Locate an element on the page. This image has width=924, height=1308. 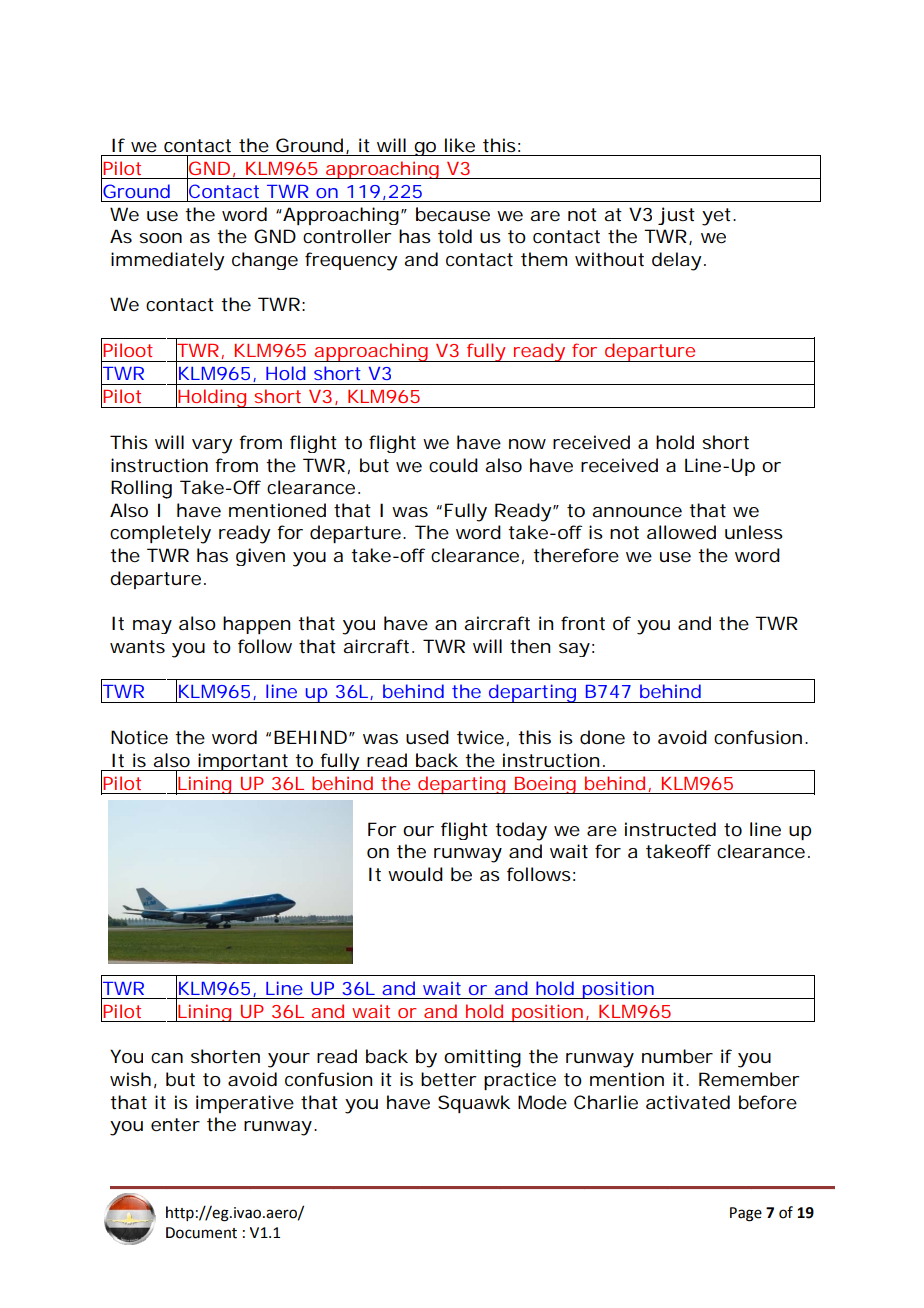
void is located at coordinates (688, 737).
